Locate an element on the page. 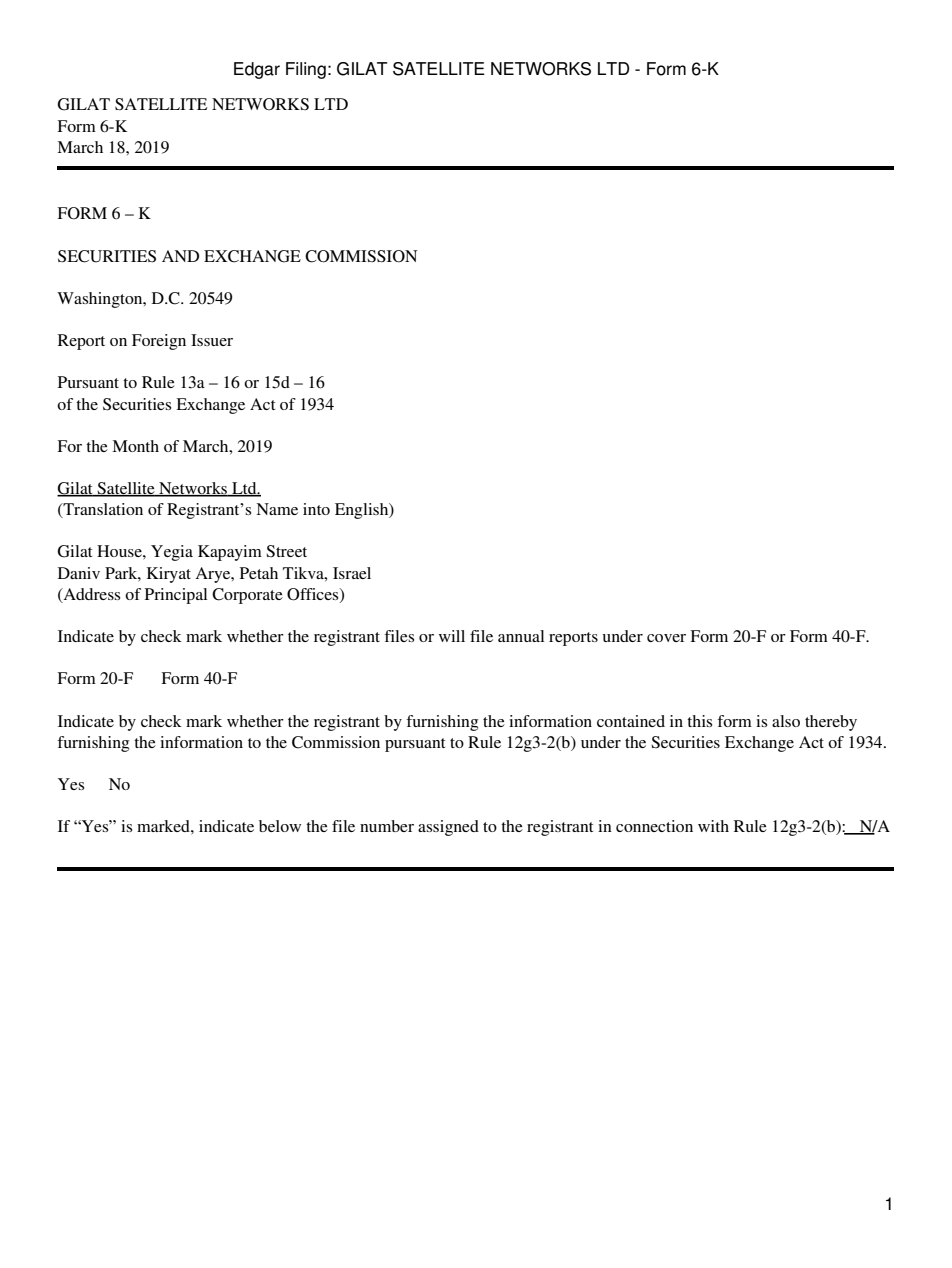 This document has width=952, height=1268. Month is located at coordinates (135, 446).
